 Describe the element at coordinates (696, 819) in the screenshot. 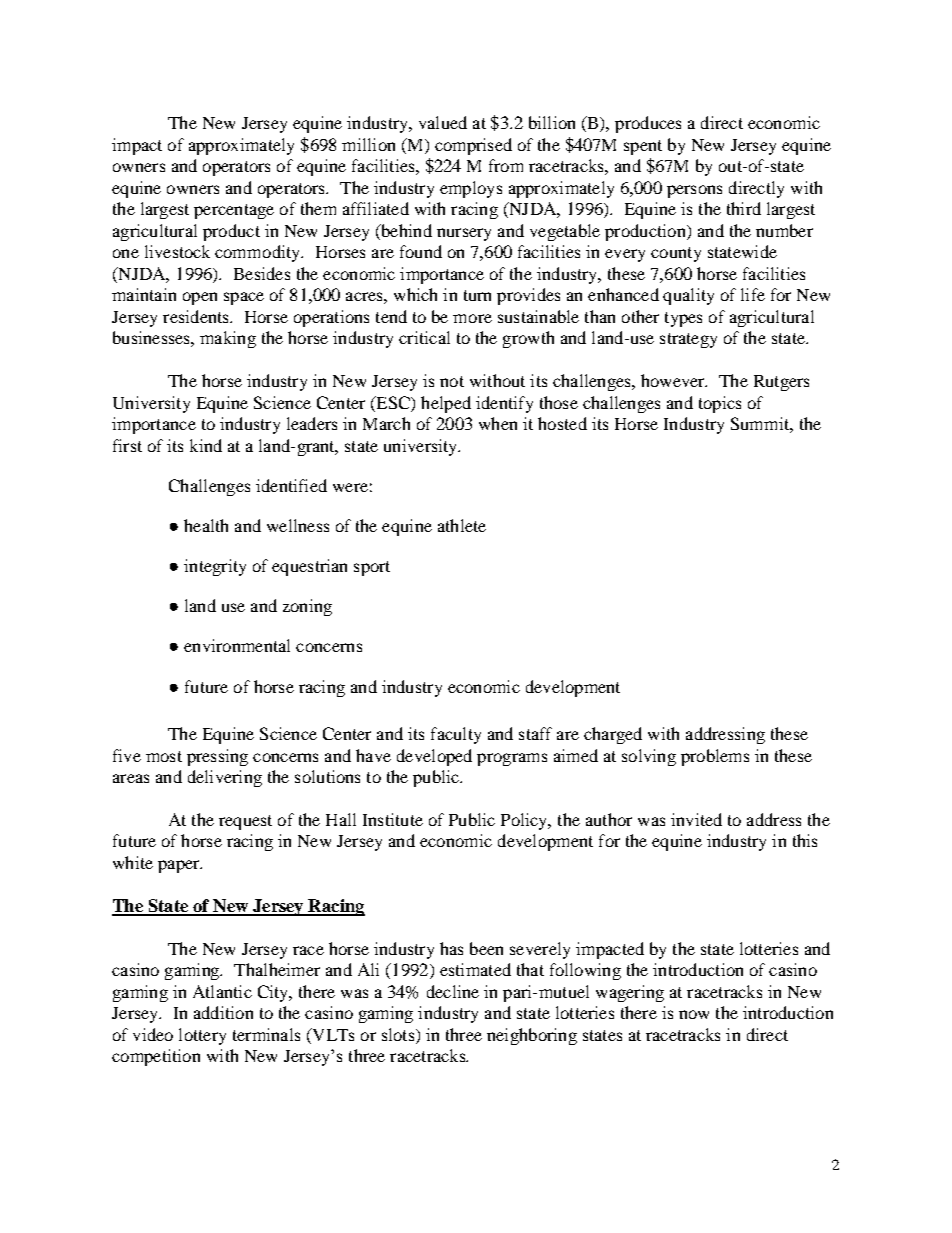

I see `invited` at that location.
